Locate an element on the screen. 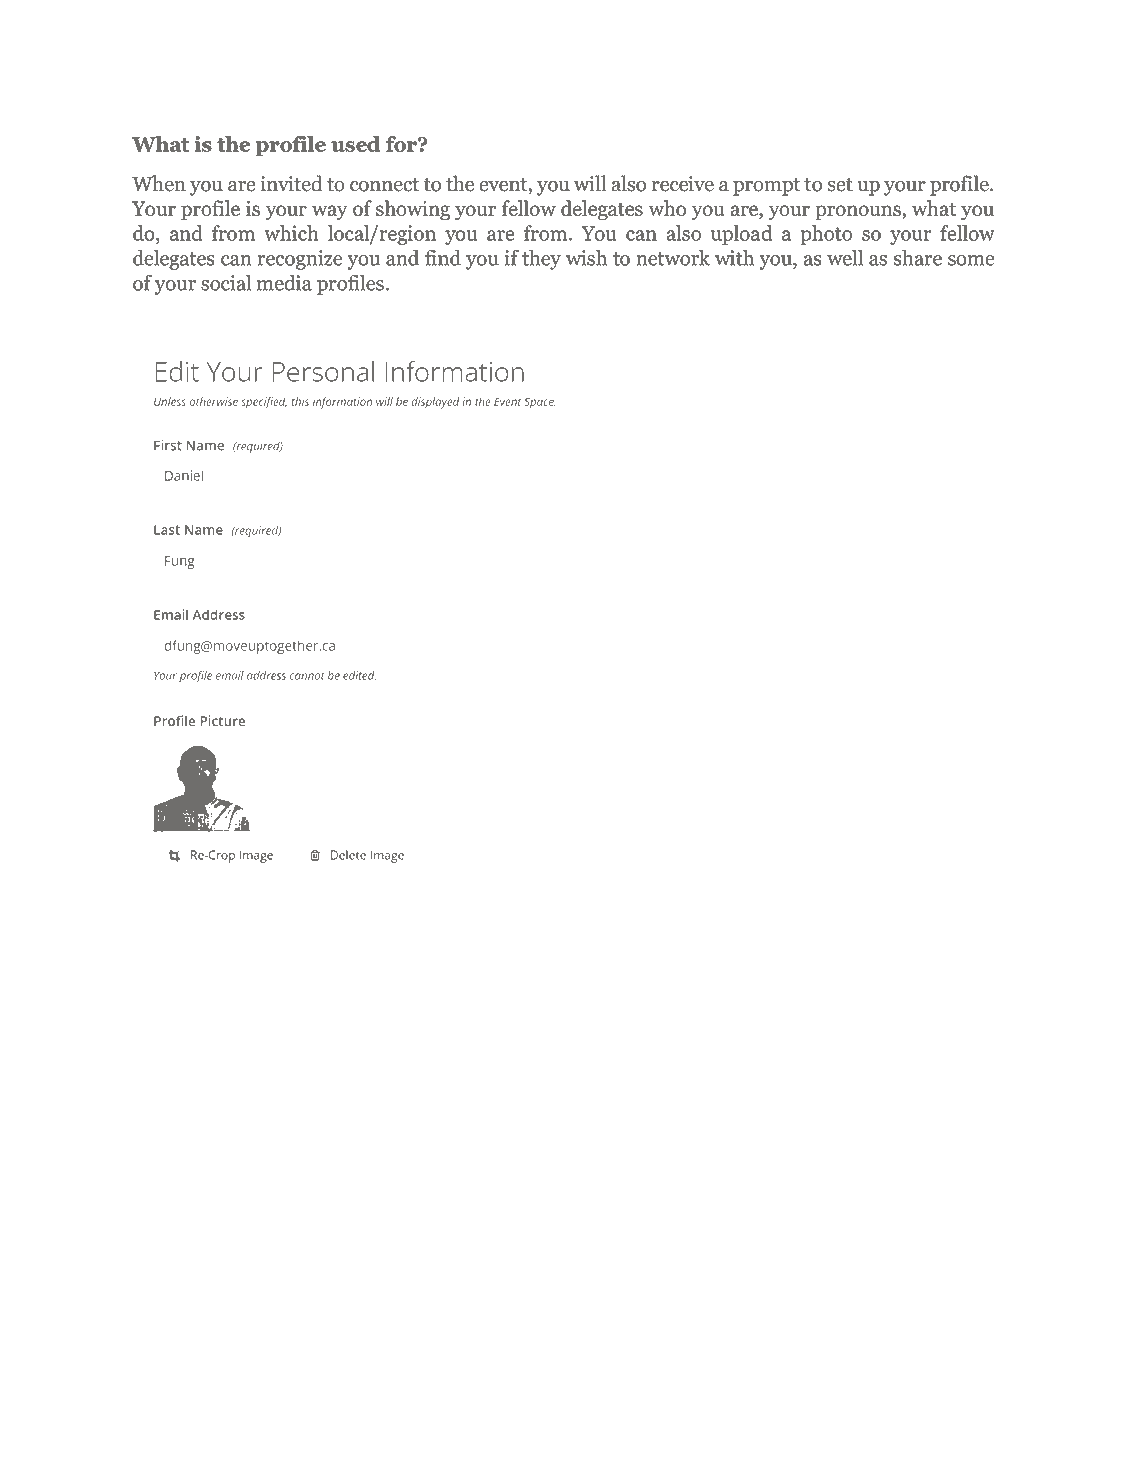 This screenshot has height=1459, width=1127. who is located at coordinates (667, 208).
